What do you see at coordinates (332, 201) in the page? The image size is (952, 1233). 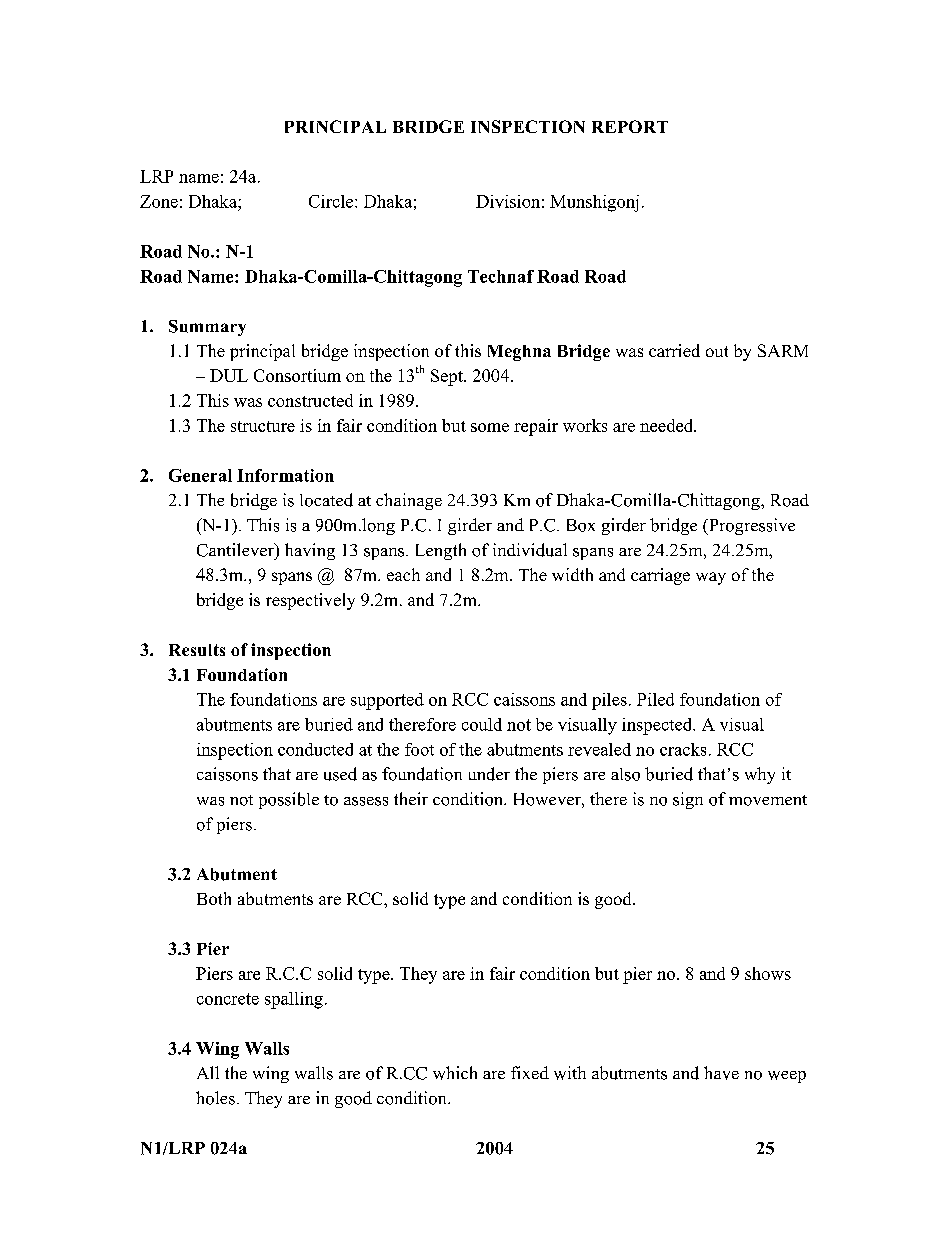 I see `Circle` at bounding box center [332, 201].
